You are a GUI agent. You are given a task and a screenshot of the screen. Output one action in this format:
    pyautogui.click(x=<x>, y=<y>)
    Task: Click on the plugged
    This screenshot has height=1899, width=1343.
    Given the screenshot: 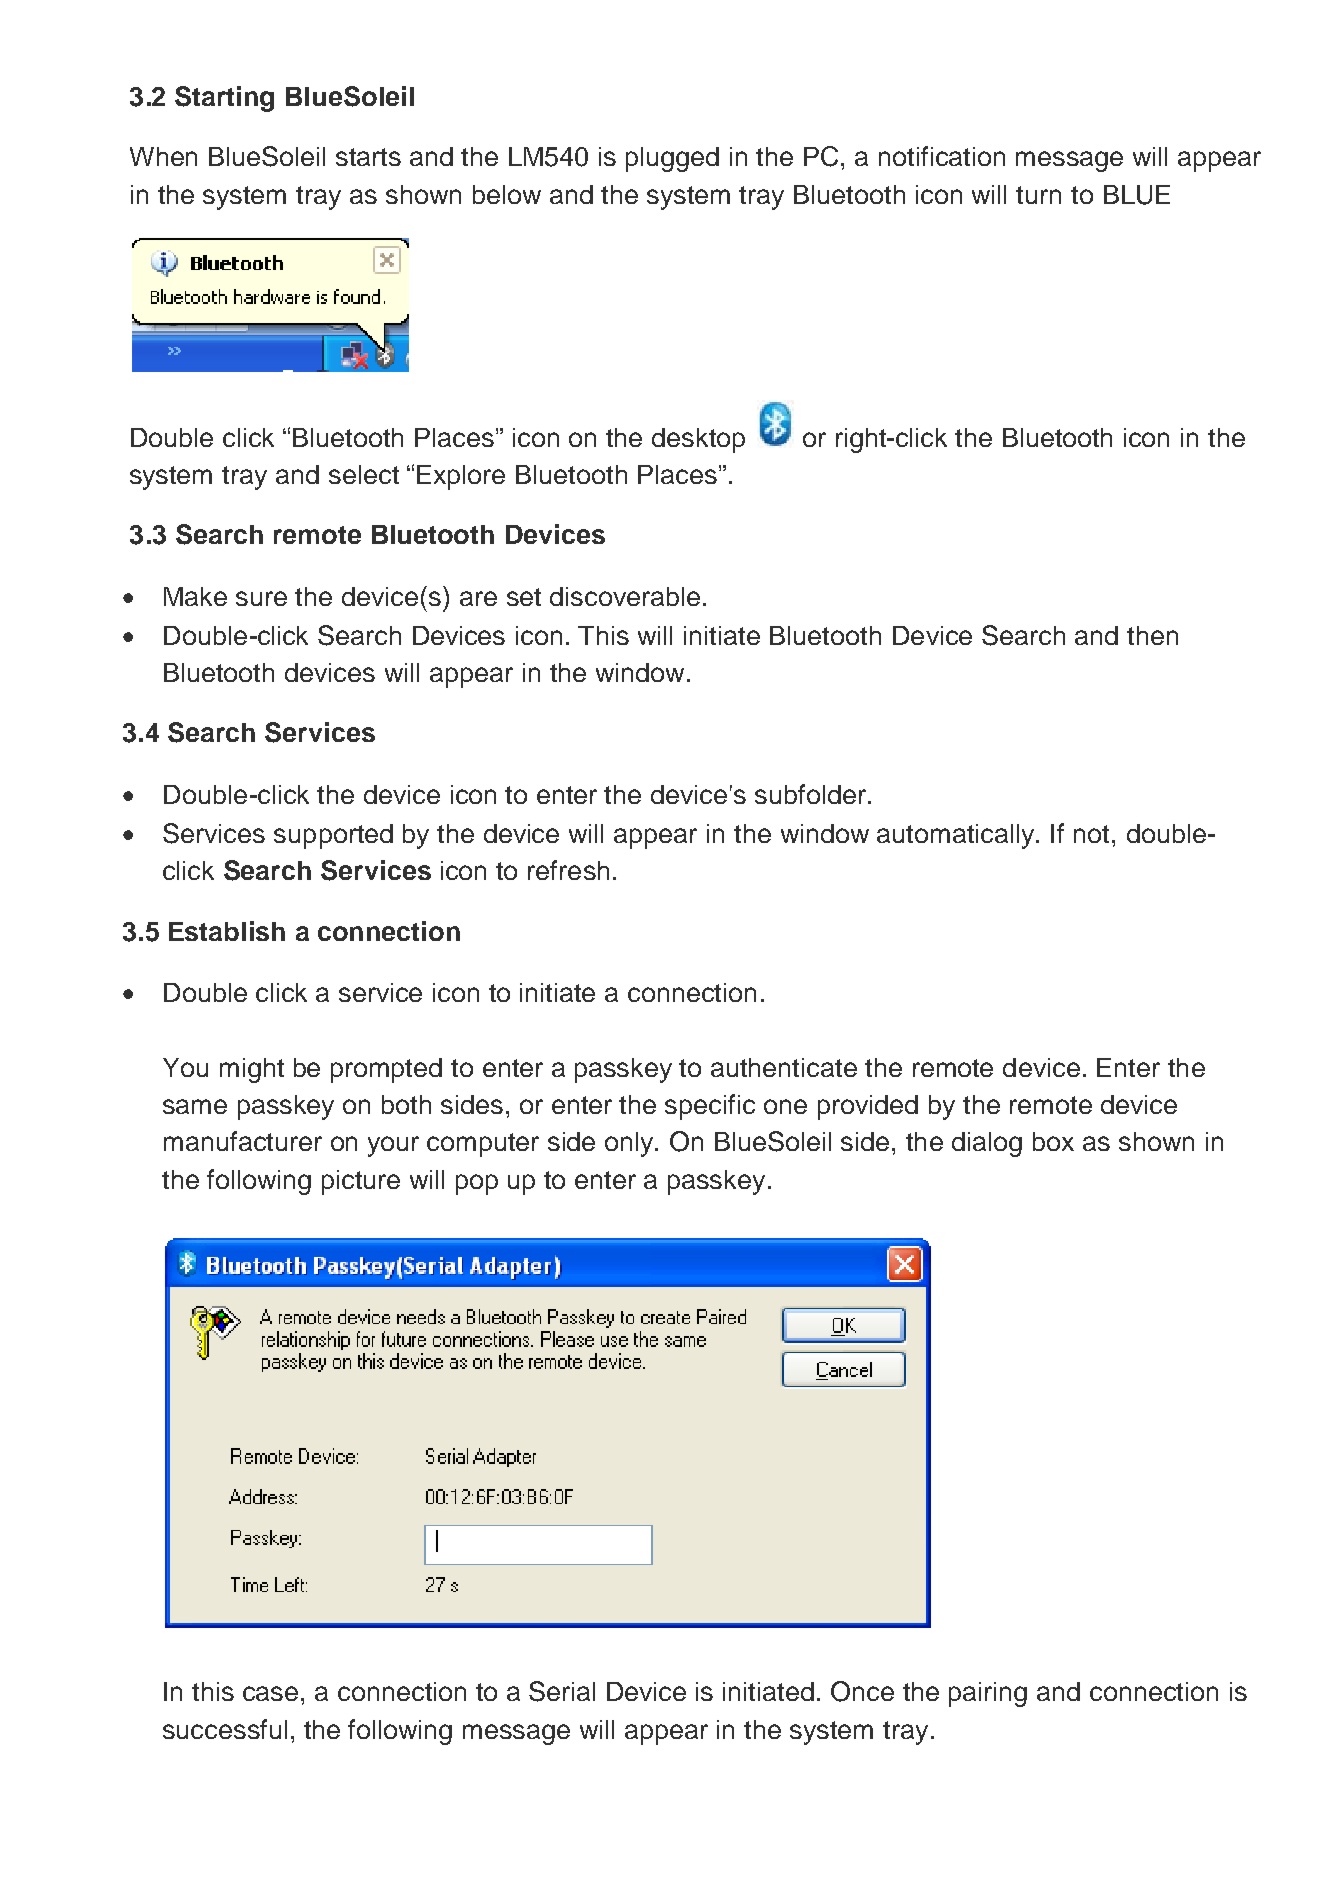 What is the action you would take?
    pyautogui.click(x=672, y=159)
